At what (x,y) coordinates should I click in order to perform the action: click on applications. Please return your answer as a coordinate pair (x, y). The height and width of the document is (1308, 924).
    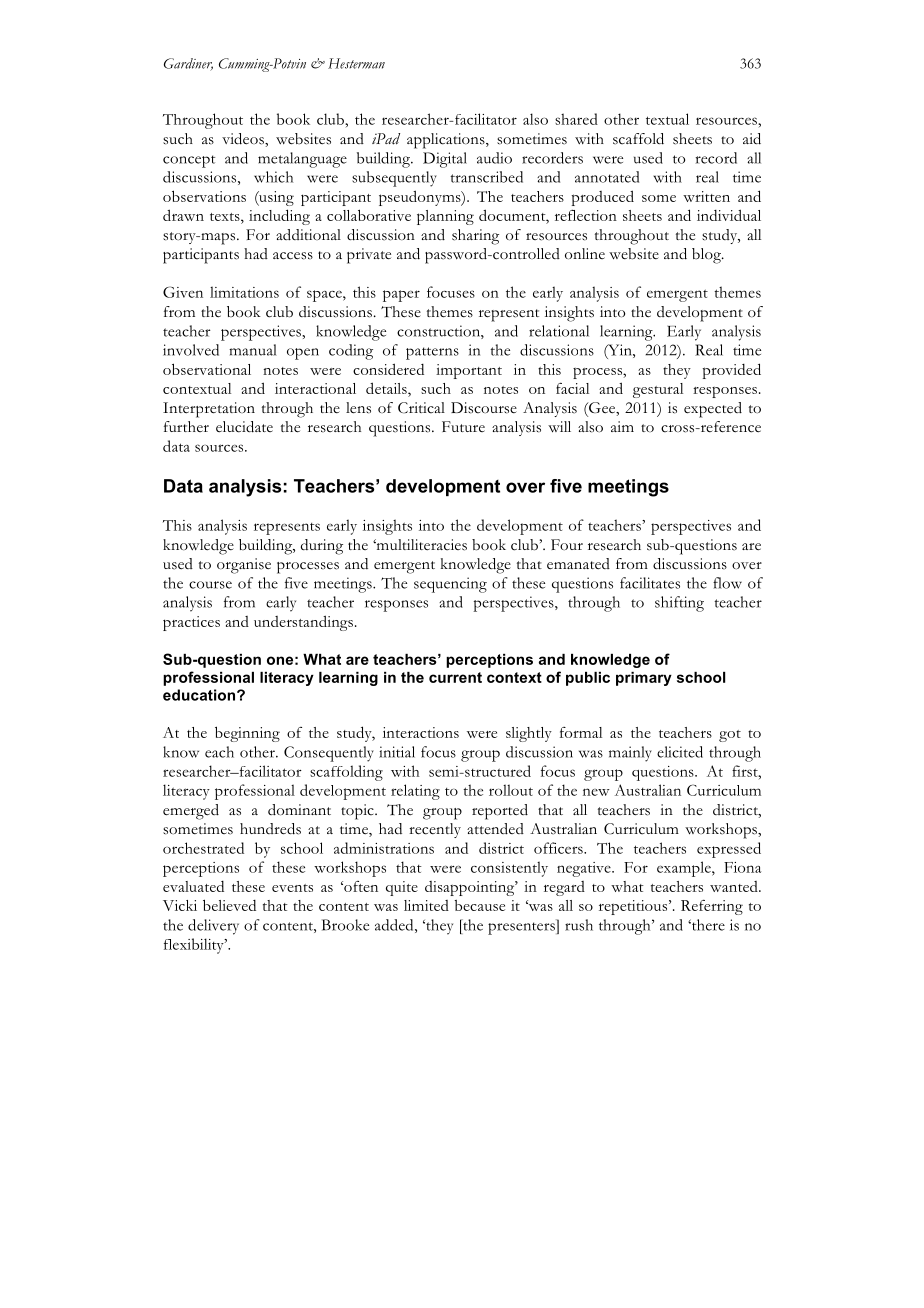
    Looking at the image, I should click on (447, 141).
